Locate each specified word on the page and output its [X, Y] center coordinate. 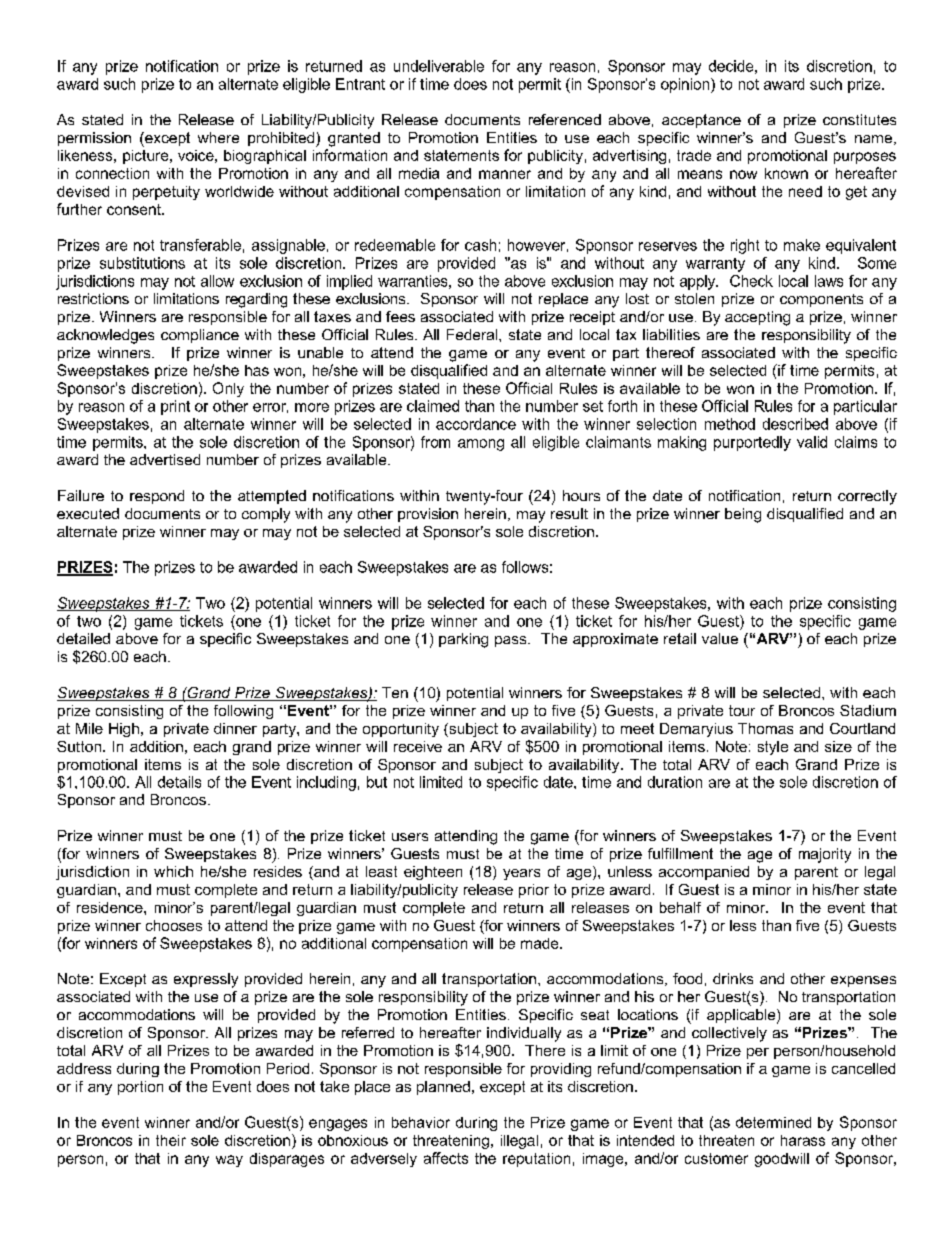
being [743, 515]
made [541, 943]
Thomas [765, 728]
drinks [733, 978]
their [171, 1140]
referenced [565, 119]
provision [428, 515]
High [124, 730]
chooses [174, 925]
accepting [757, 318]
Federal [473, 334]
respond [157, 497]
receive [418, 746]
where [218, 137]
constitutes [859, 119]
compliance [200, 336]
